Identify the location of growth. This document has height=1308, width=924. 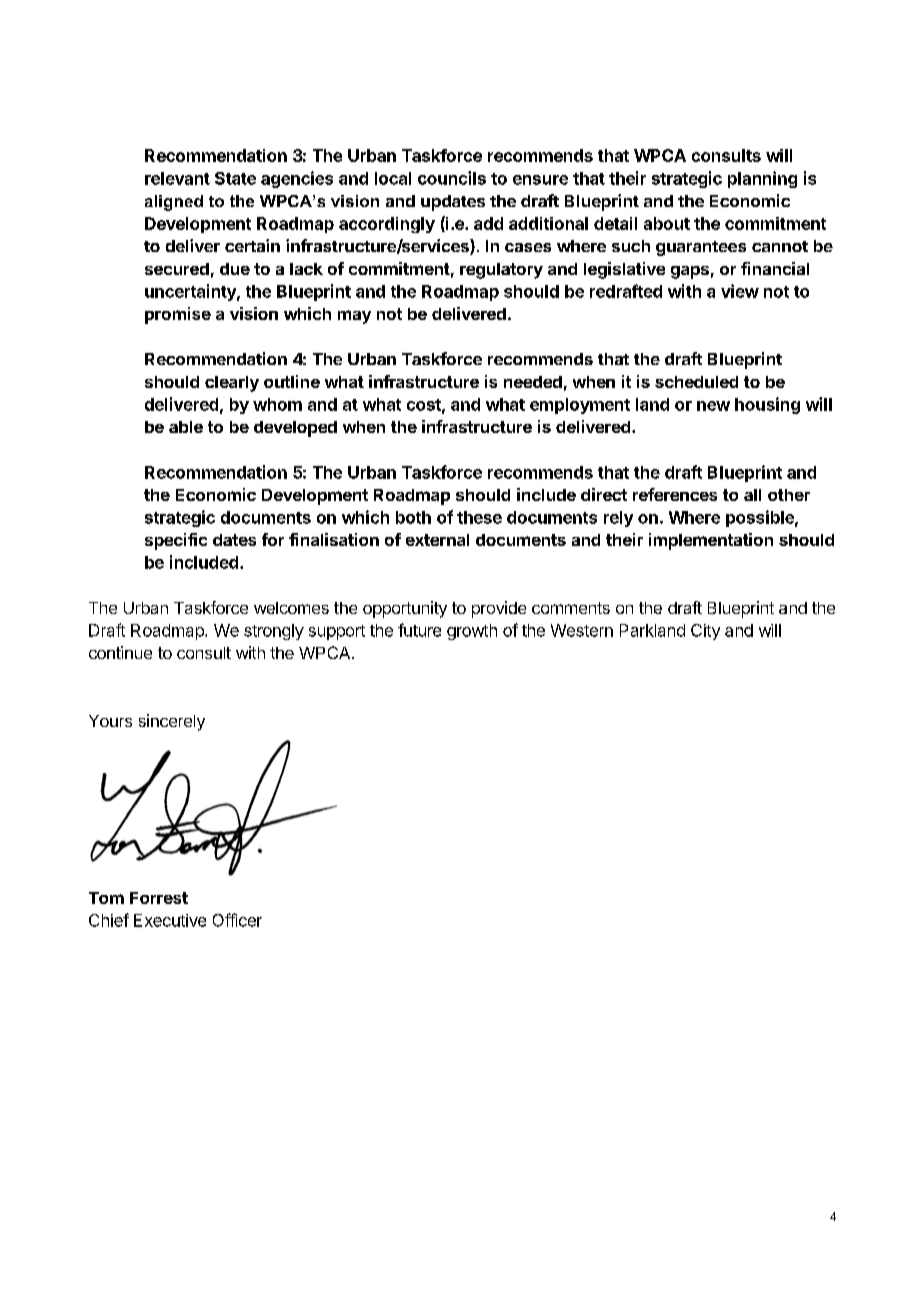
(472, 632).
